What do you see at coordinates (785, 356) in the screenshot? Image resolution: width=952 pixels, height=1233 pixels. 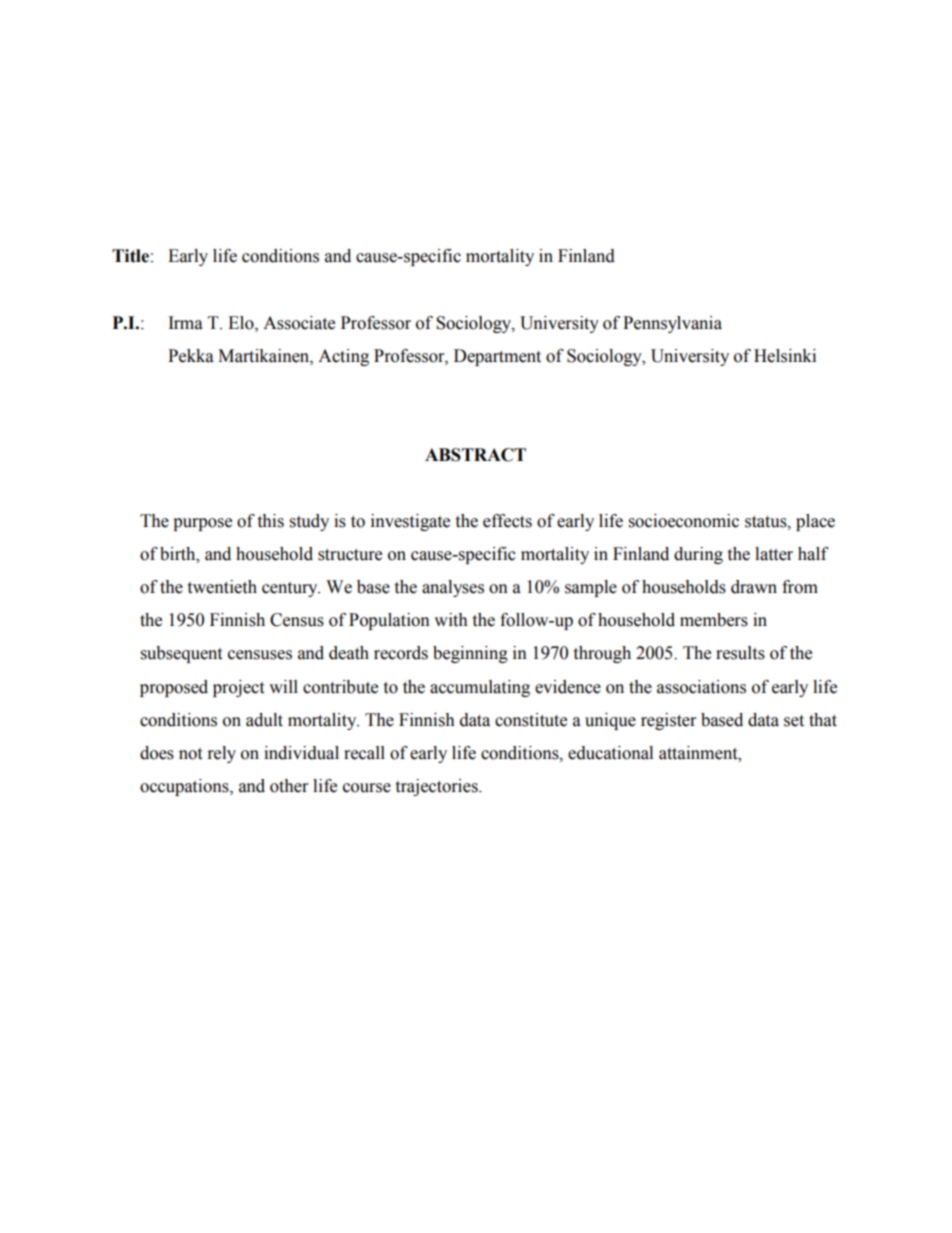 I see `Helsinki` at bounding box center [785, 356].
